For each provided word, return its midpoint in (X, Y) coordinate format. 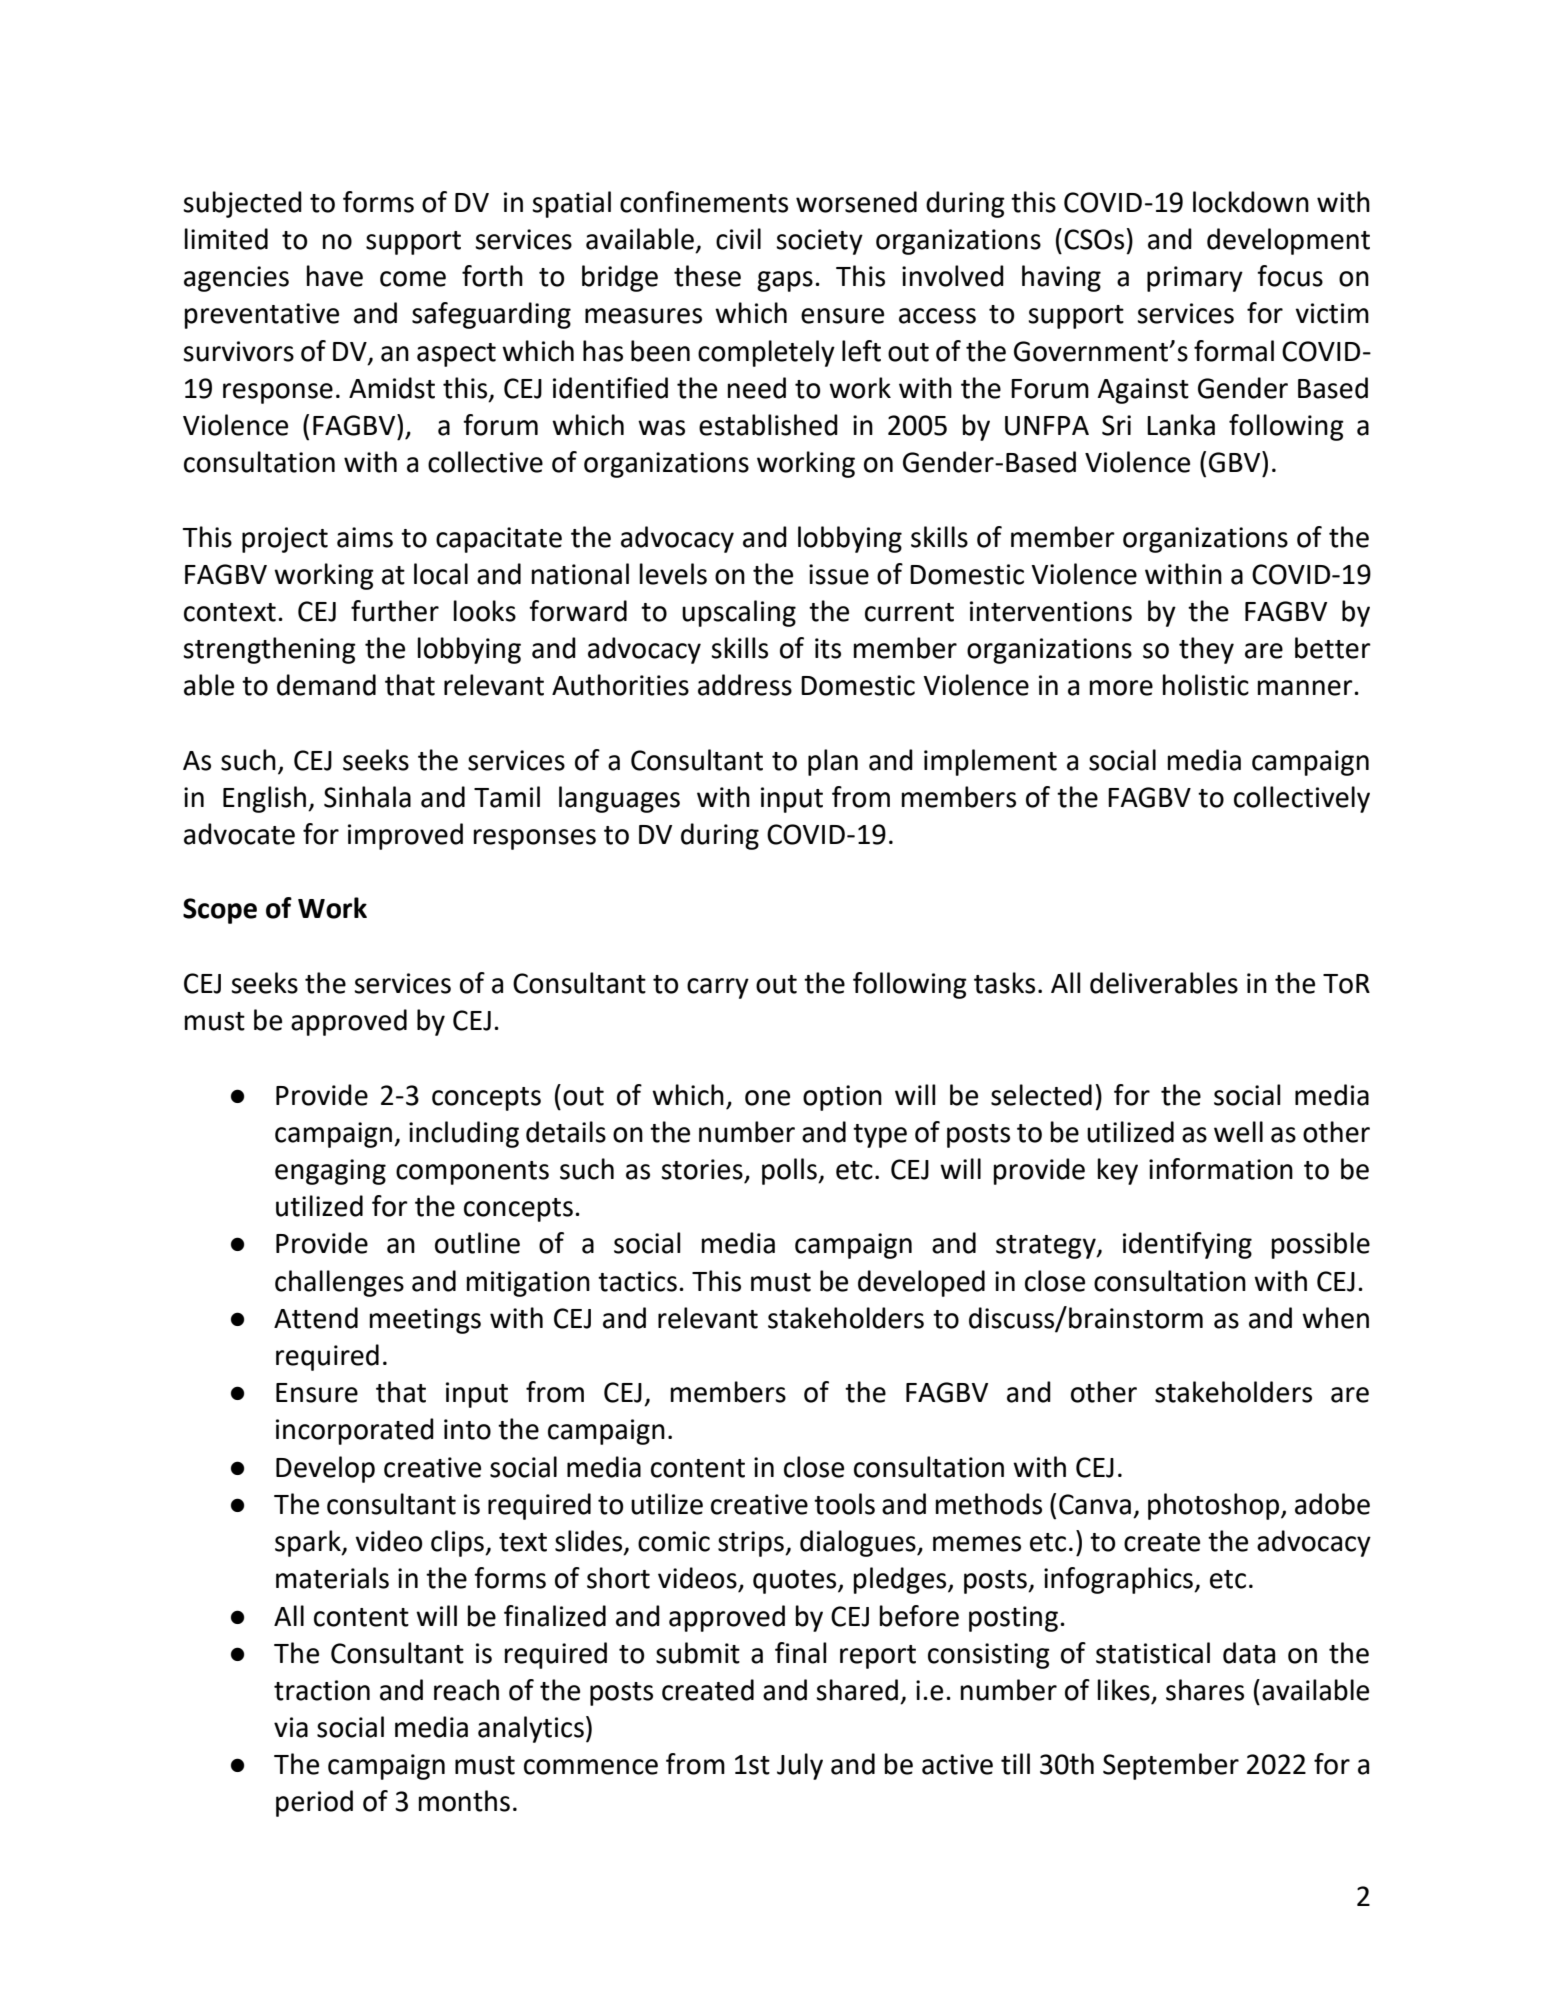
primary (1195, 279)
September (1171, 1766)
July (800, 1766)
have (335, 276)
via (291, 1727)
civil (738, 239)
